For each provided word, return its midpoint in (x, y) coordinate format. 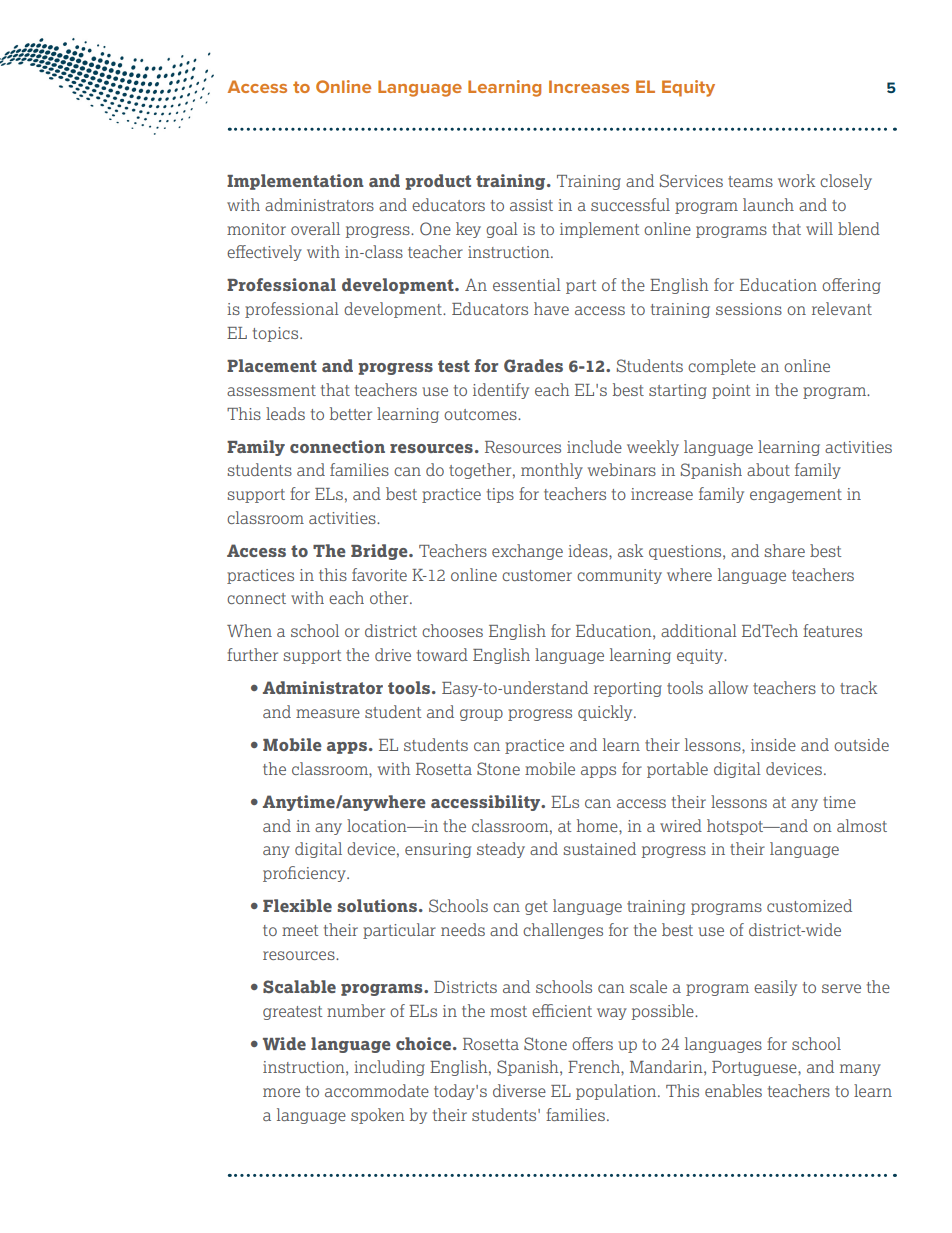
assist (531, 205)
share (785, 550)
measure (328, 713)
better (351, 413)
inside (773, 744)
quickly (606, 713)
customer (537, 575)
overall (315, 228)
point (731, 391)
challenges (563, 931)
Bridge (380, 552)
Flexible (297, 905)
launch (768, 204)
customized (809, 905)
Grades (533, 366)
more (281, 1092)
